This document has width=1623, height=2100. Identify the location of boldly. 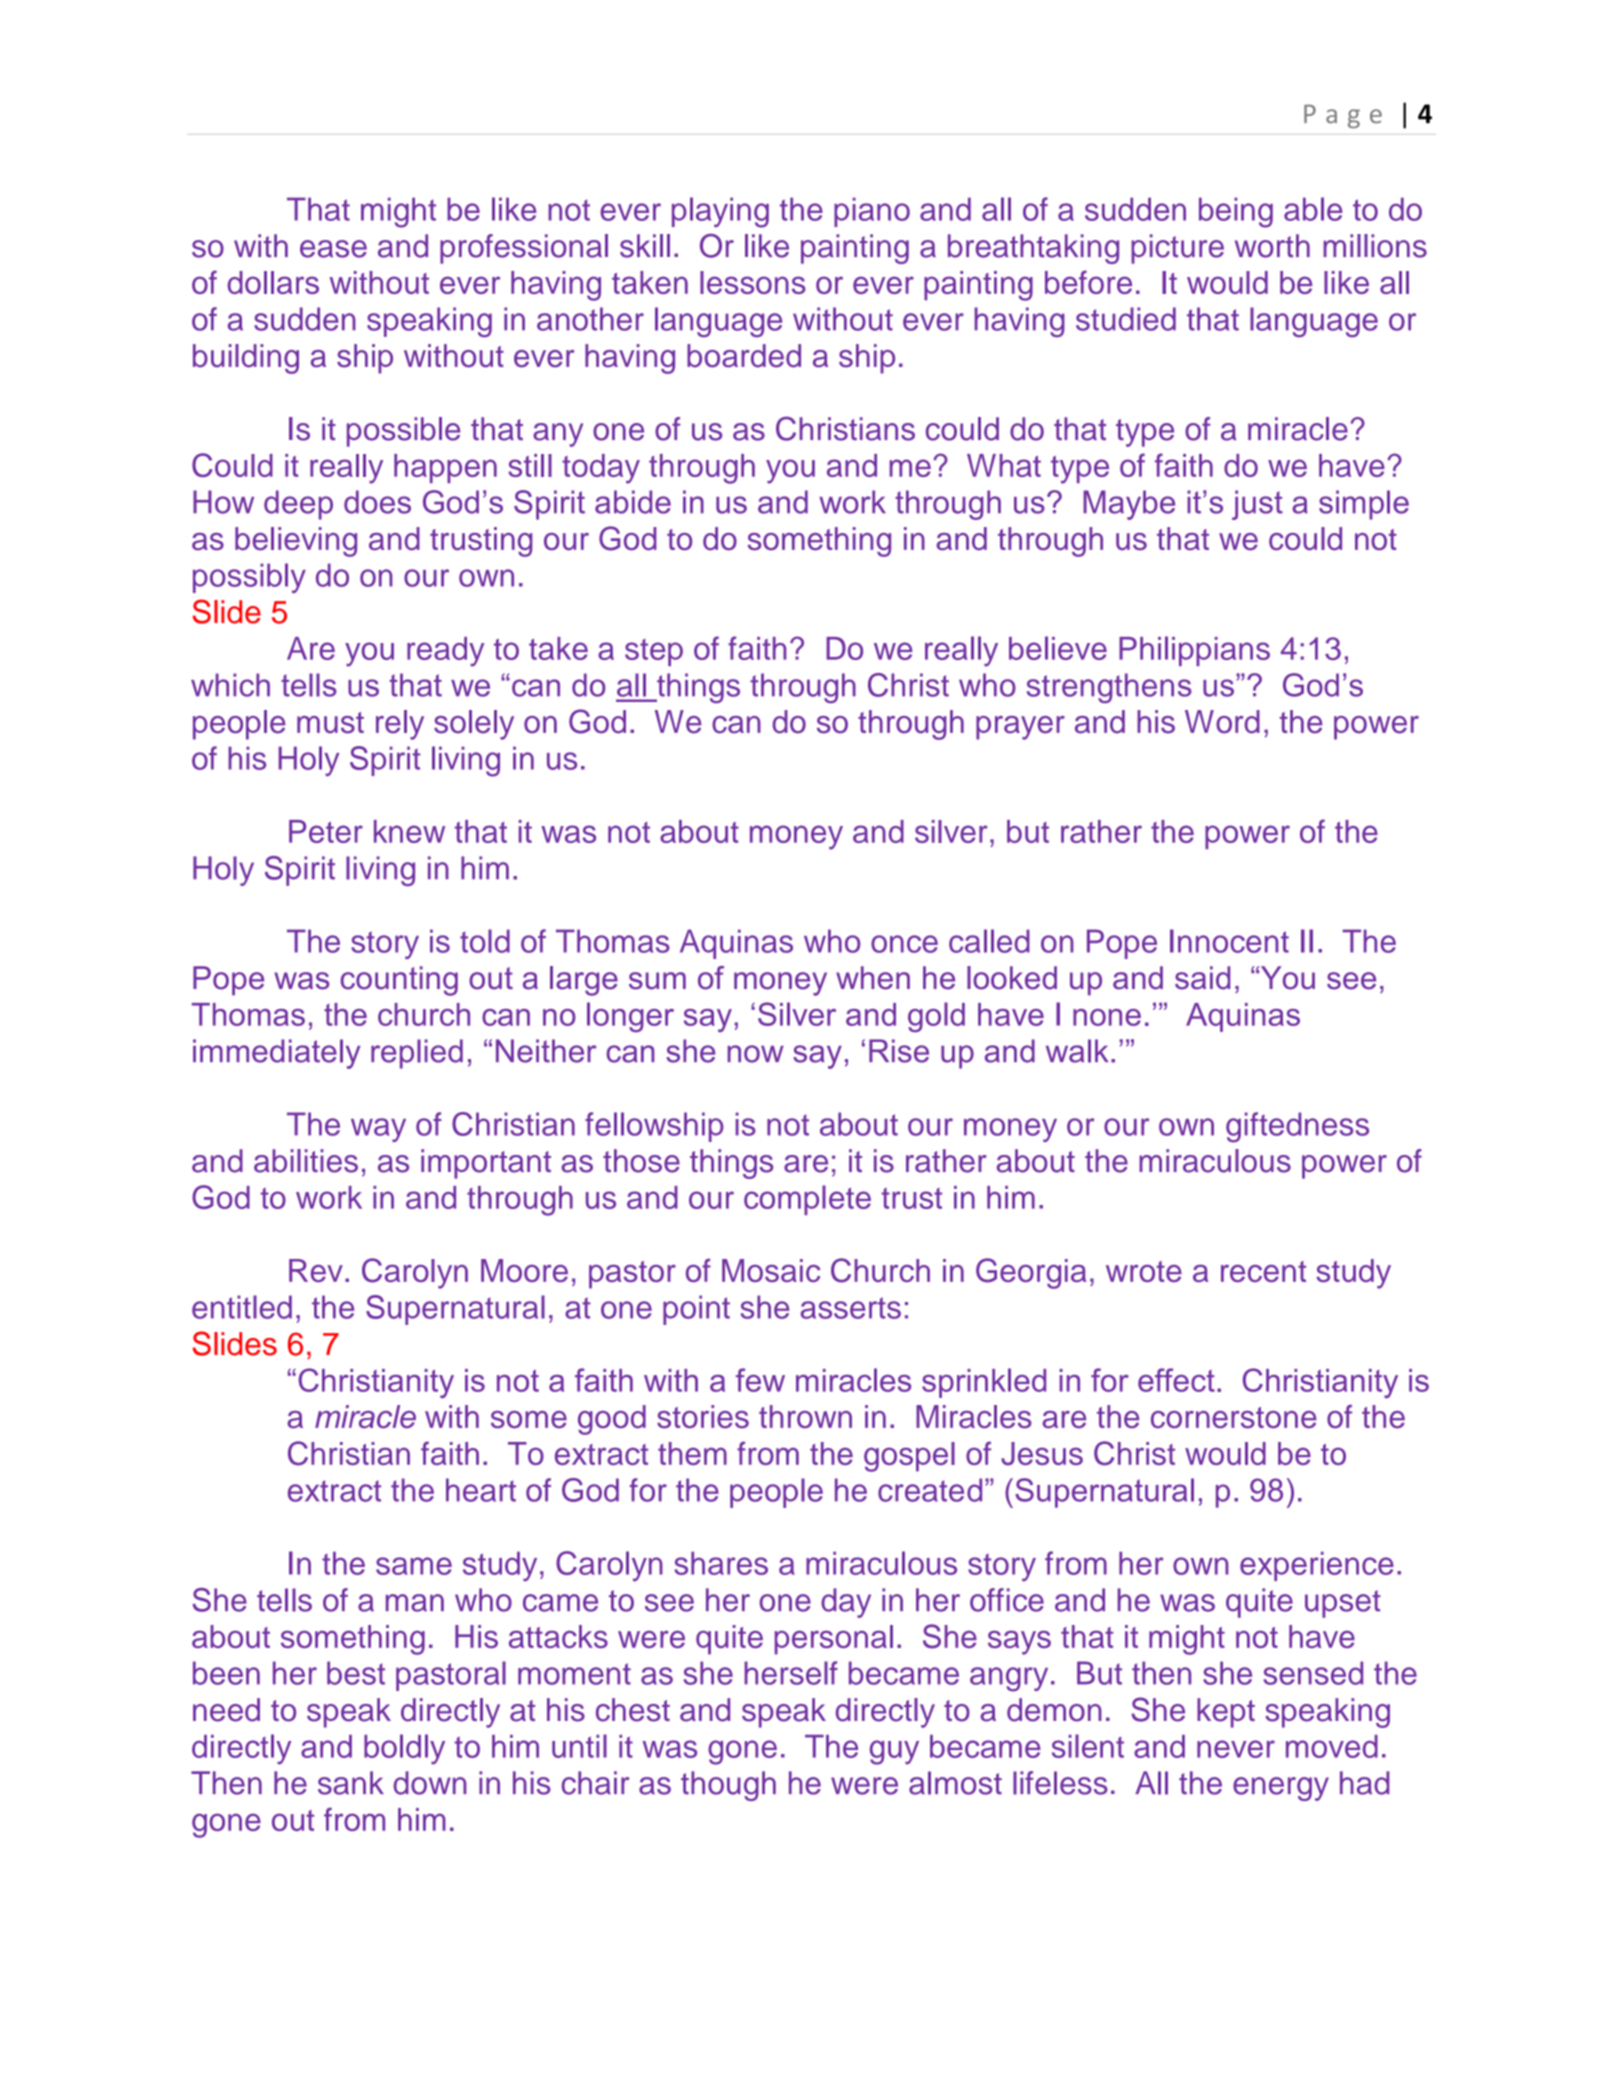
(404, 1749).
